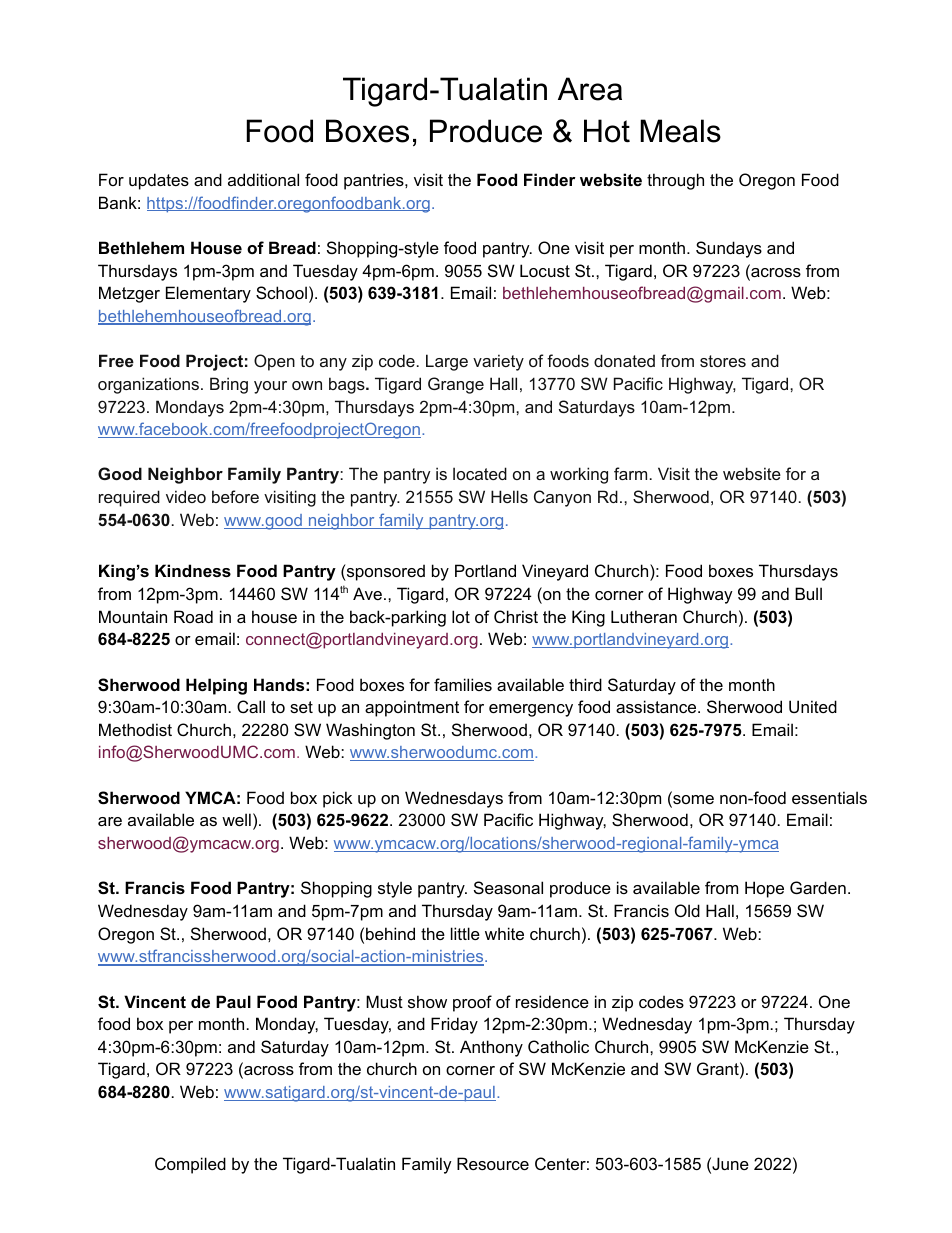 Image resolution: width=952 pixels, height=1233 pixels. I want to click on before, so click(235, 496).
